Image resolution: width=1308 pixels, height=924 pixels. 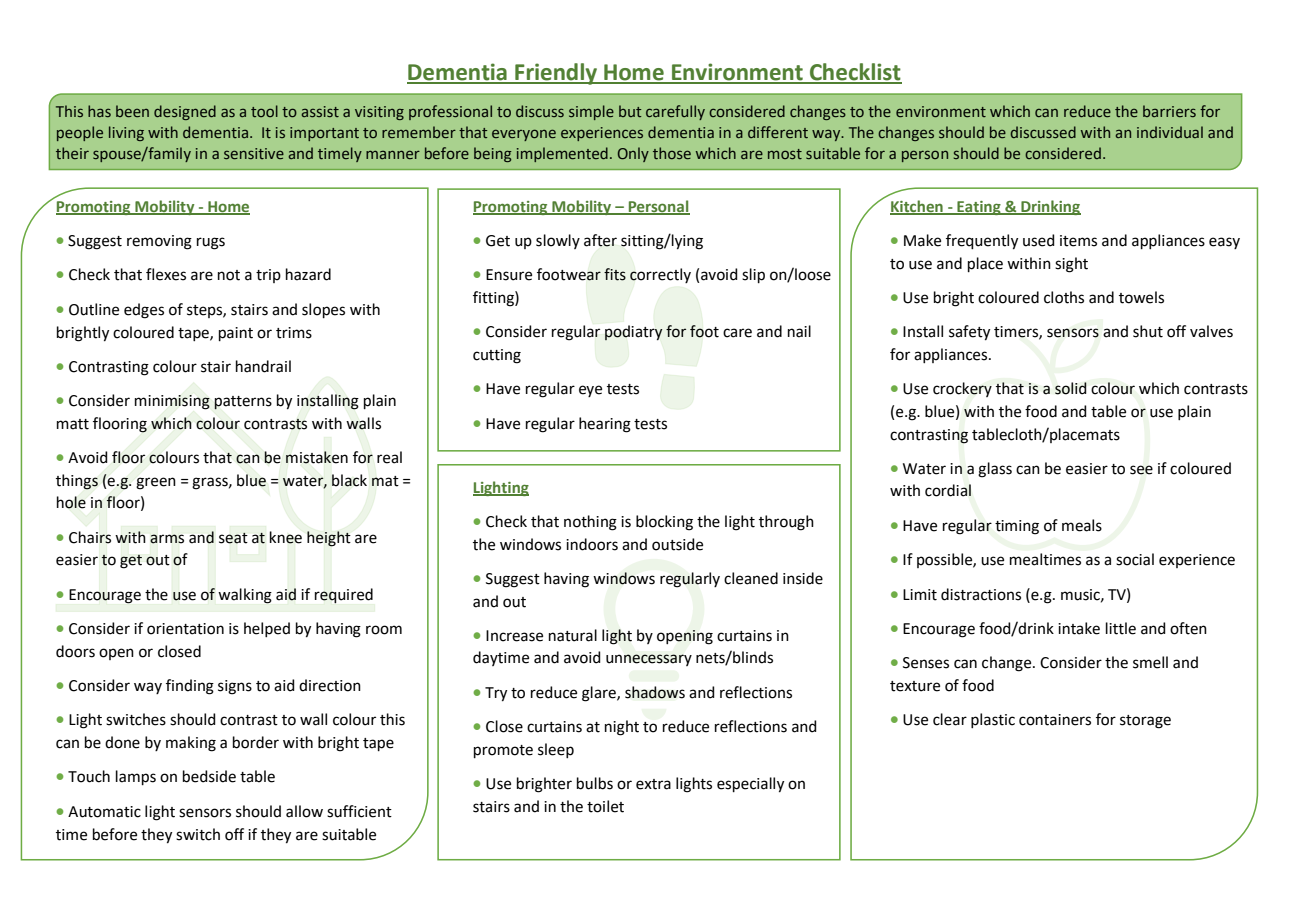 I want to click on shut, so click(x=1148, y=331).
